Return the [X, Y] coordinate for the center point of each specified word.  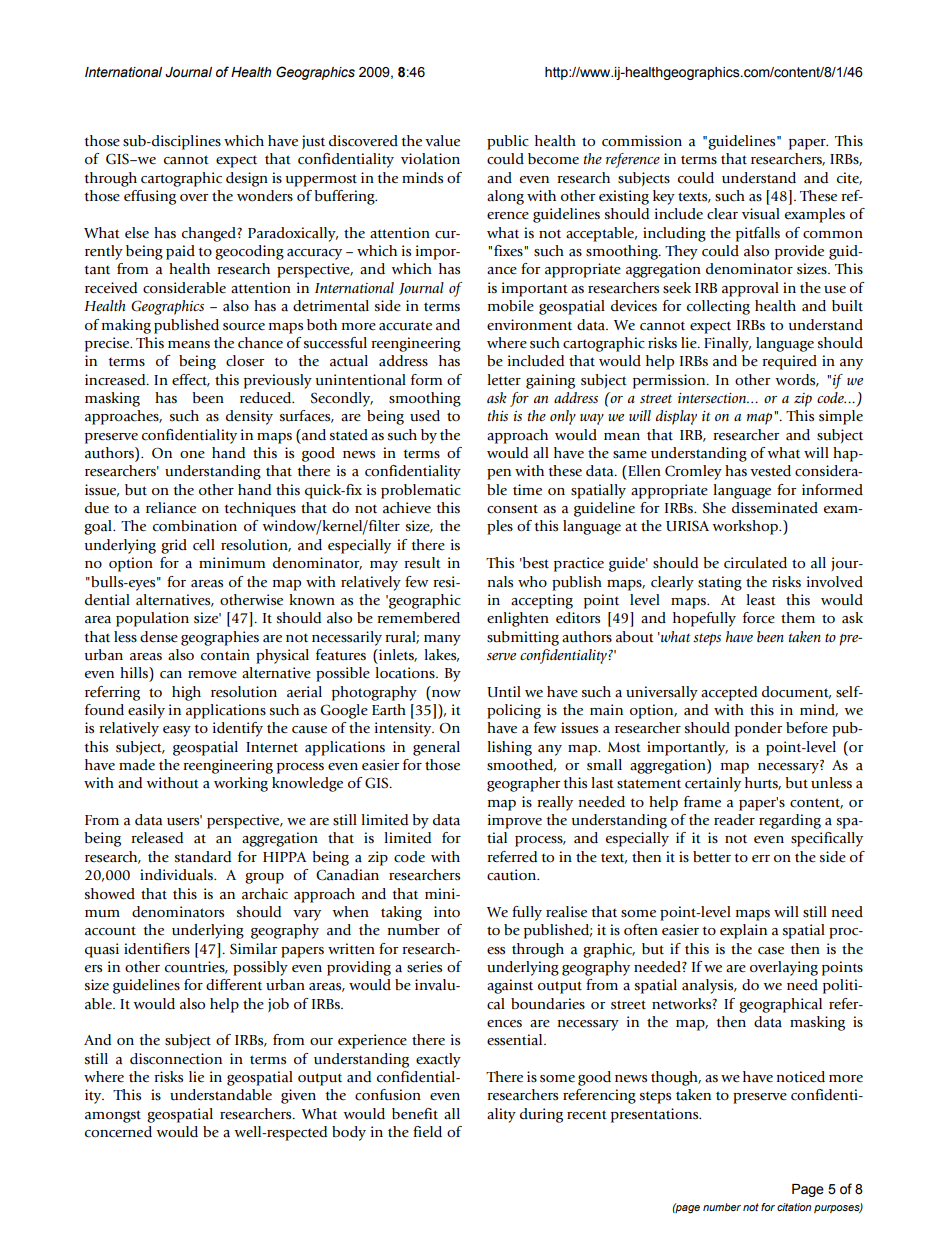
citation [794, 1207]
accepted [729, 693]
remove [212, 675]
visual [761, 214]
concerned [118, 1132]
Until [504, 692]
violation [430, 159]
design [247, 179]
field [427, 1132]
